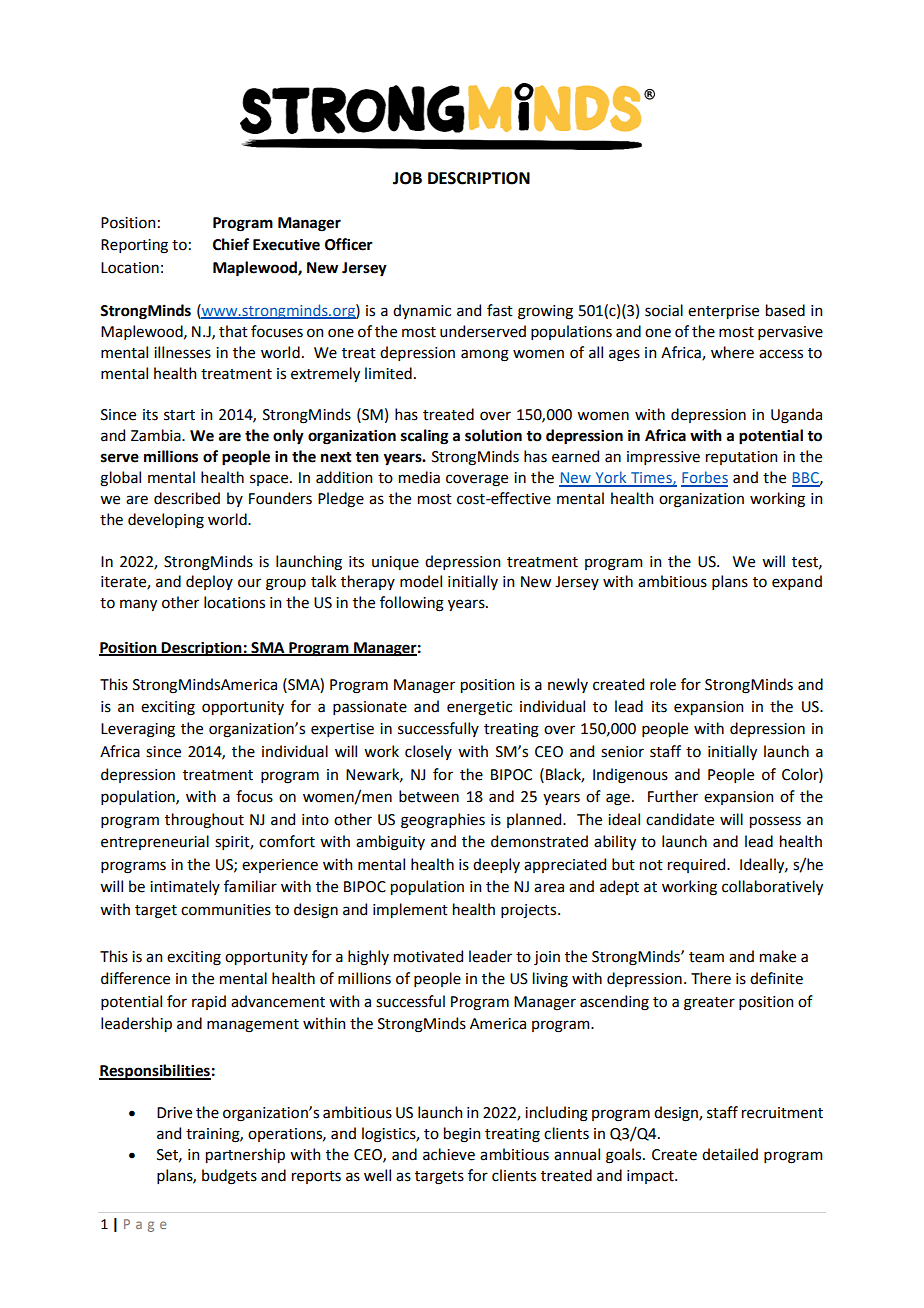 Image resolution: width=924 pixels, height=1308 pixels. What do you see at coordinates (231, 244) in the page?
I see `Chief` at bounding box center [231, 244].
